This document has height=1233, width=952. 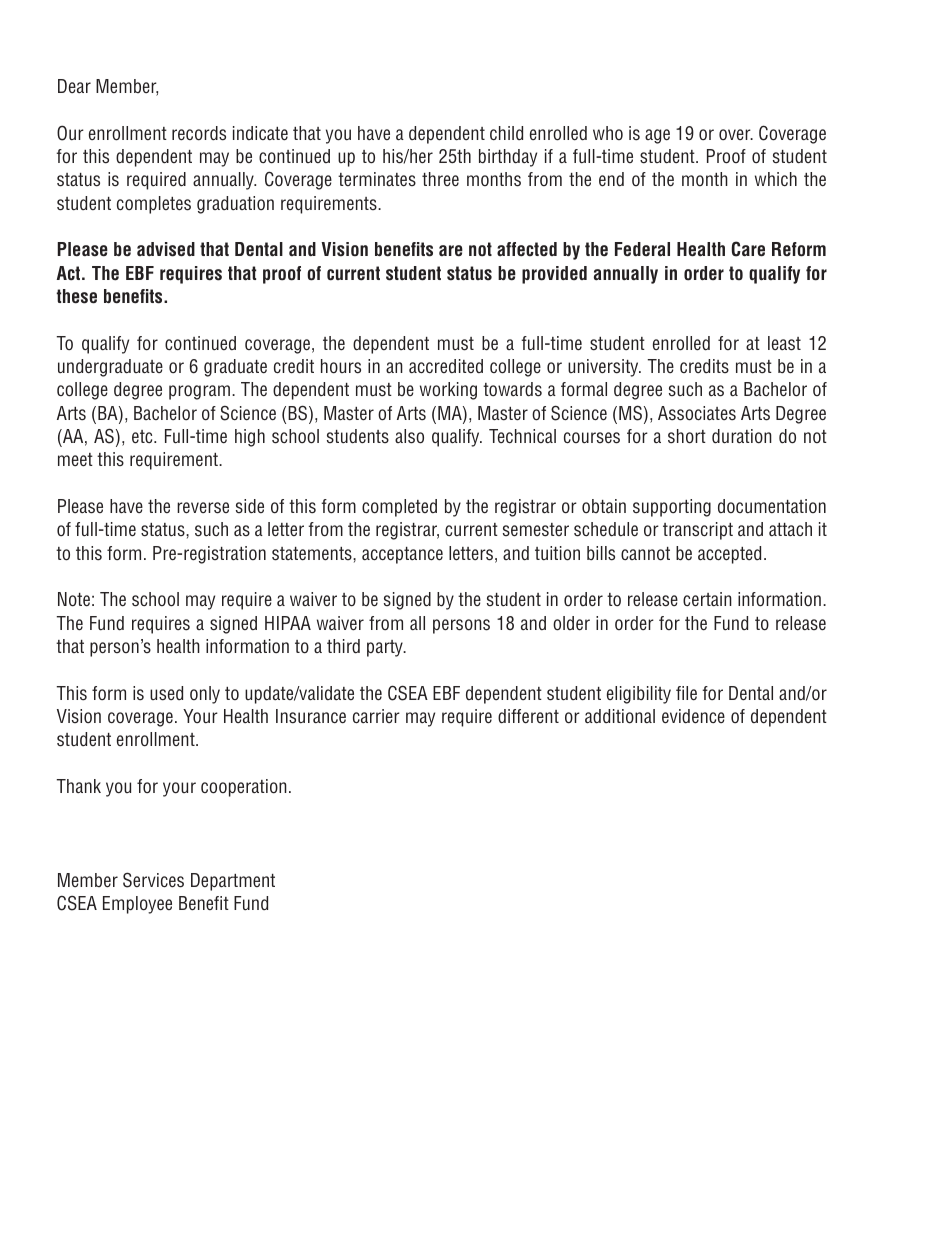 I want to click on evidence, so click(x=693, y=716).
